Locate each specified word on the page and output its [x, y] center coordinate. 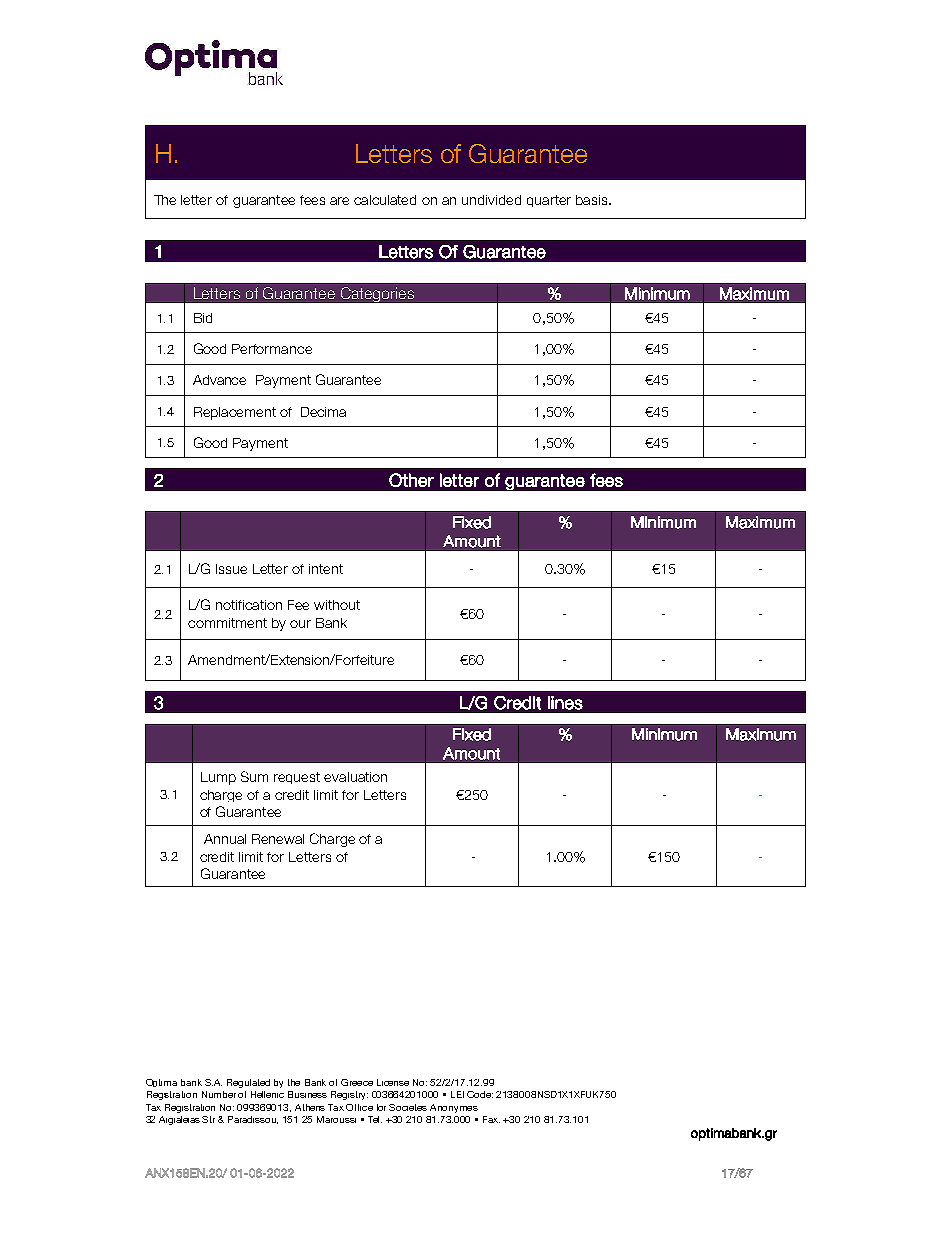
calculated [385, 200]
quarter [549, 201]
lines [565, 703]
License [393, 1082]
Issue [231, 569]
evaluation [355, 777]
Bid [203, 318]
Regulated [248, 1083]
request [297, 778]
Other [411, 480]
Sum [254, 776]
